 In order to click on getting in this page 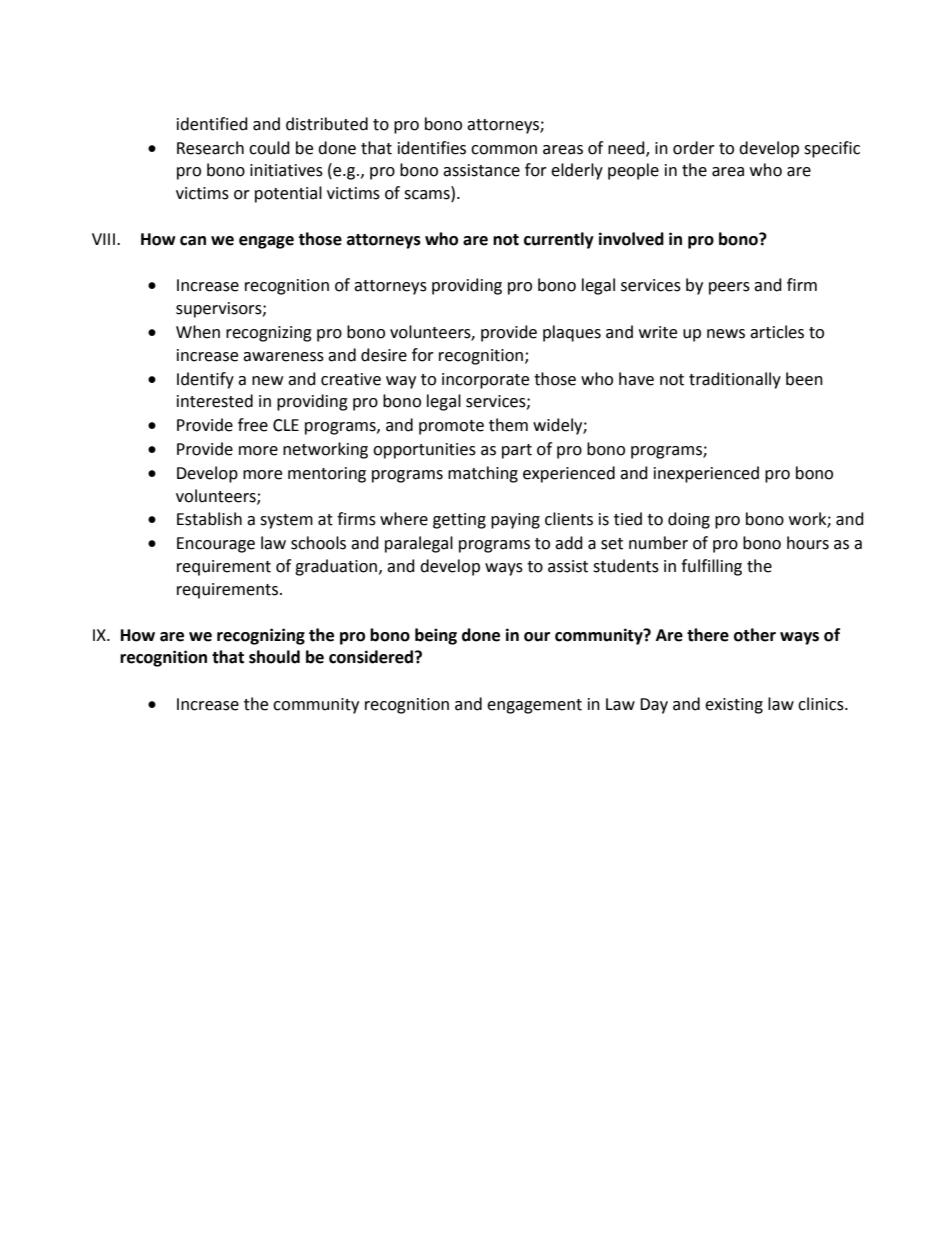, I will do `click(459, 521)`.
